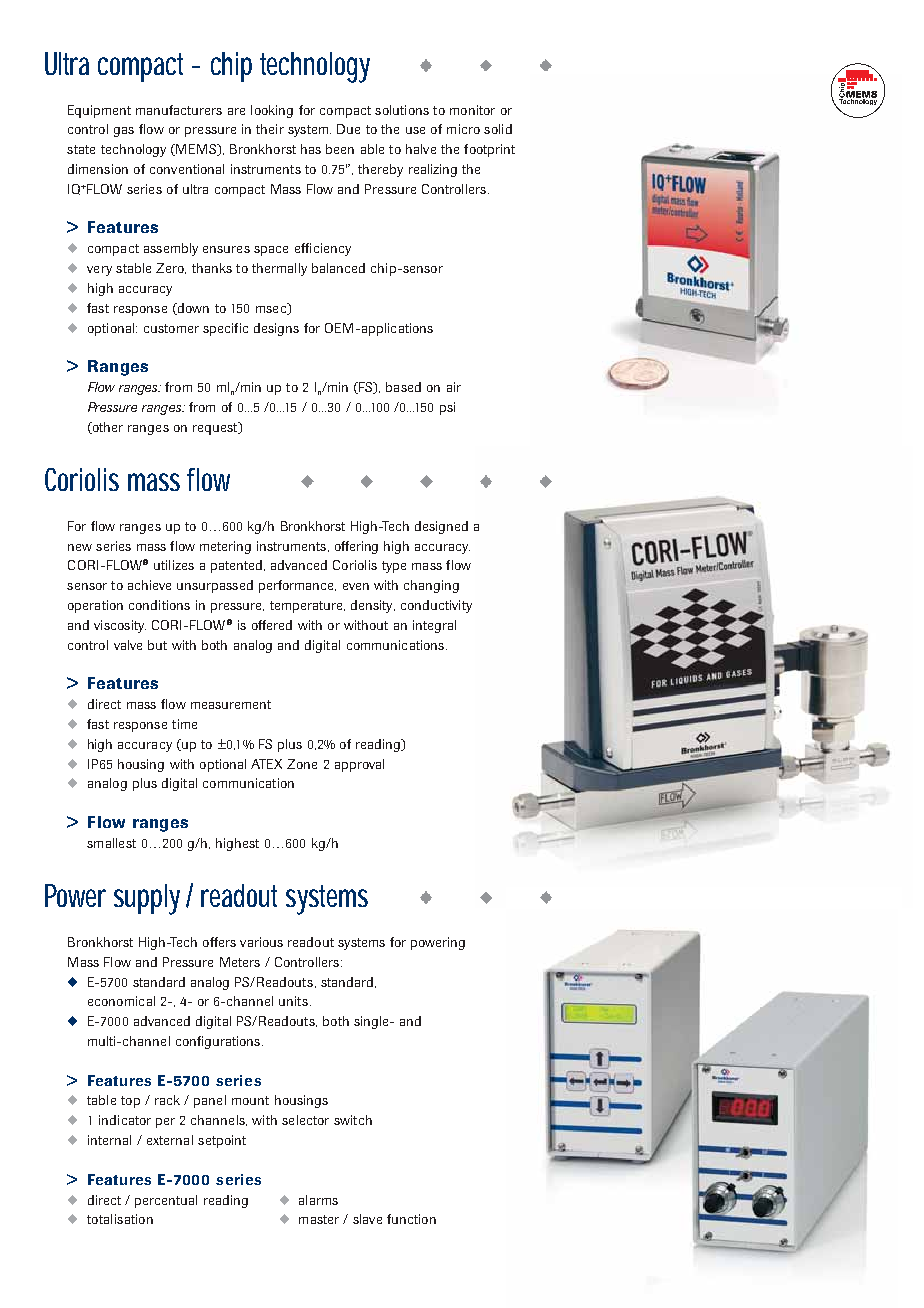  I want to click on their, so click(270, 129).
